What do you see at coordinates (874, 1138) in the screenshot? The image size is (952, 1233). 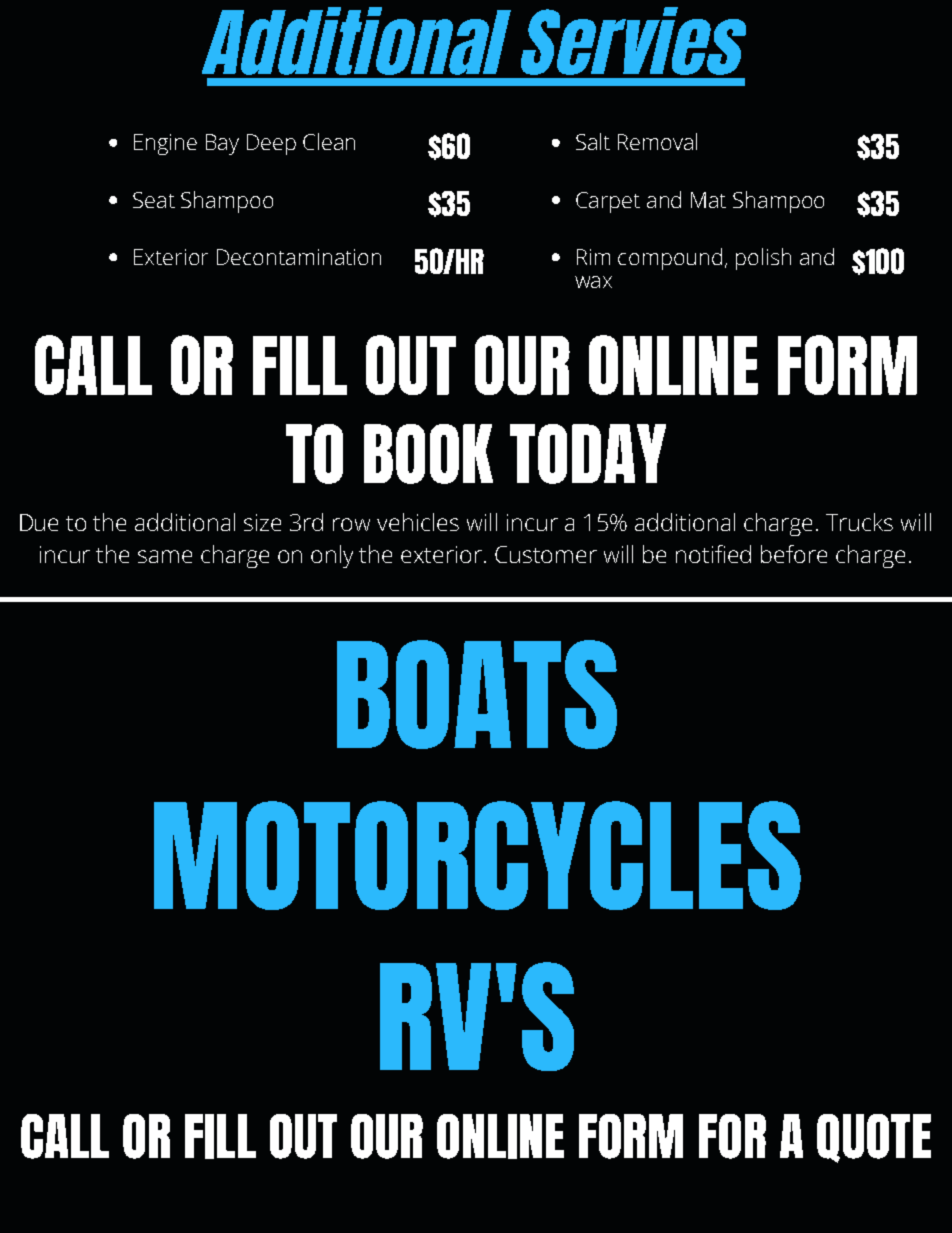 I see `QUOTE` at bounding box center [874, 1138].
